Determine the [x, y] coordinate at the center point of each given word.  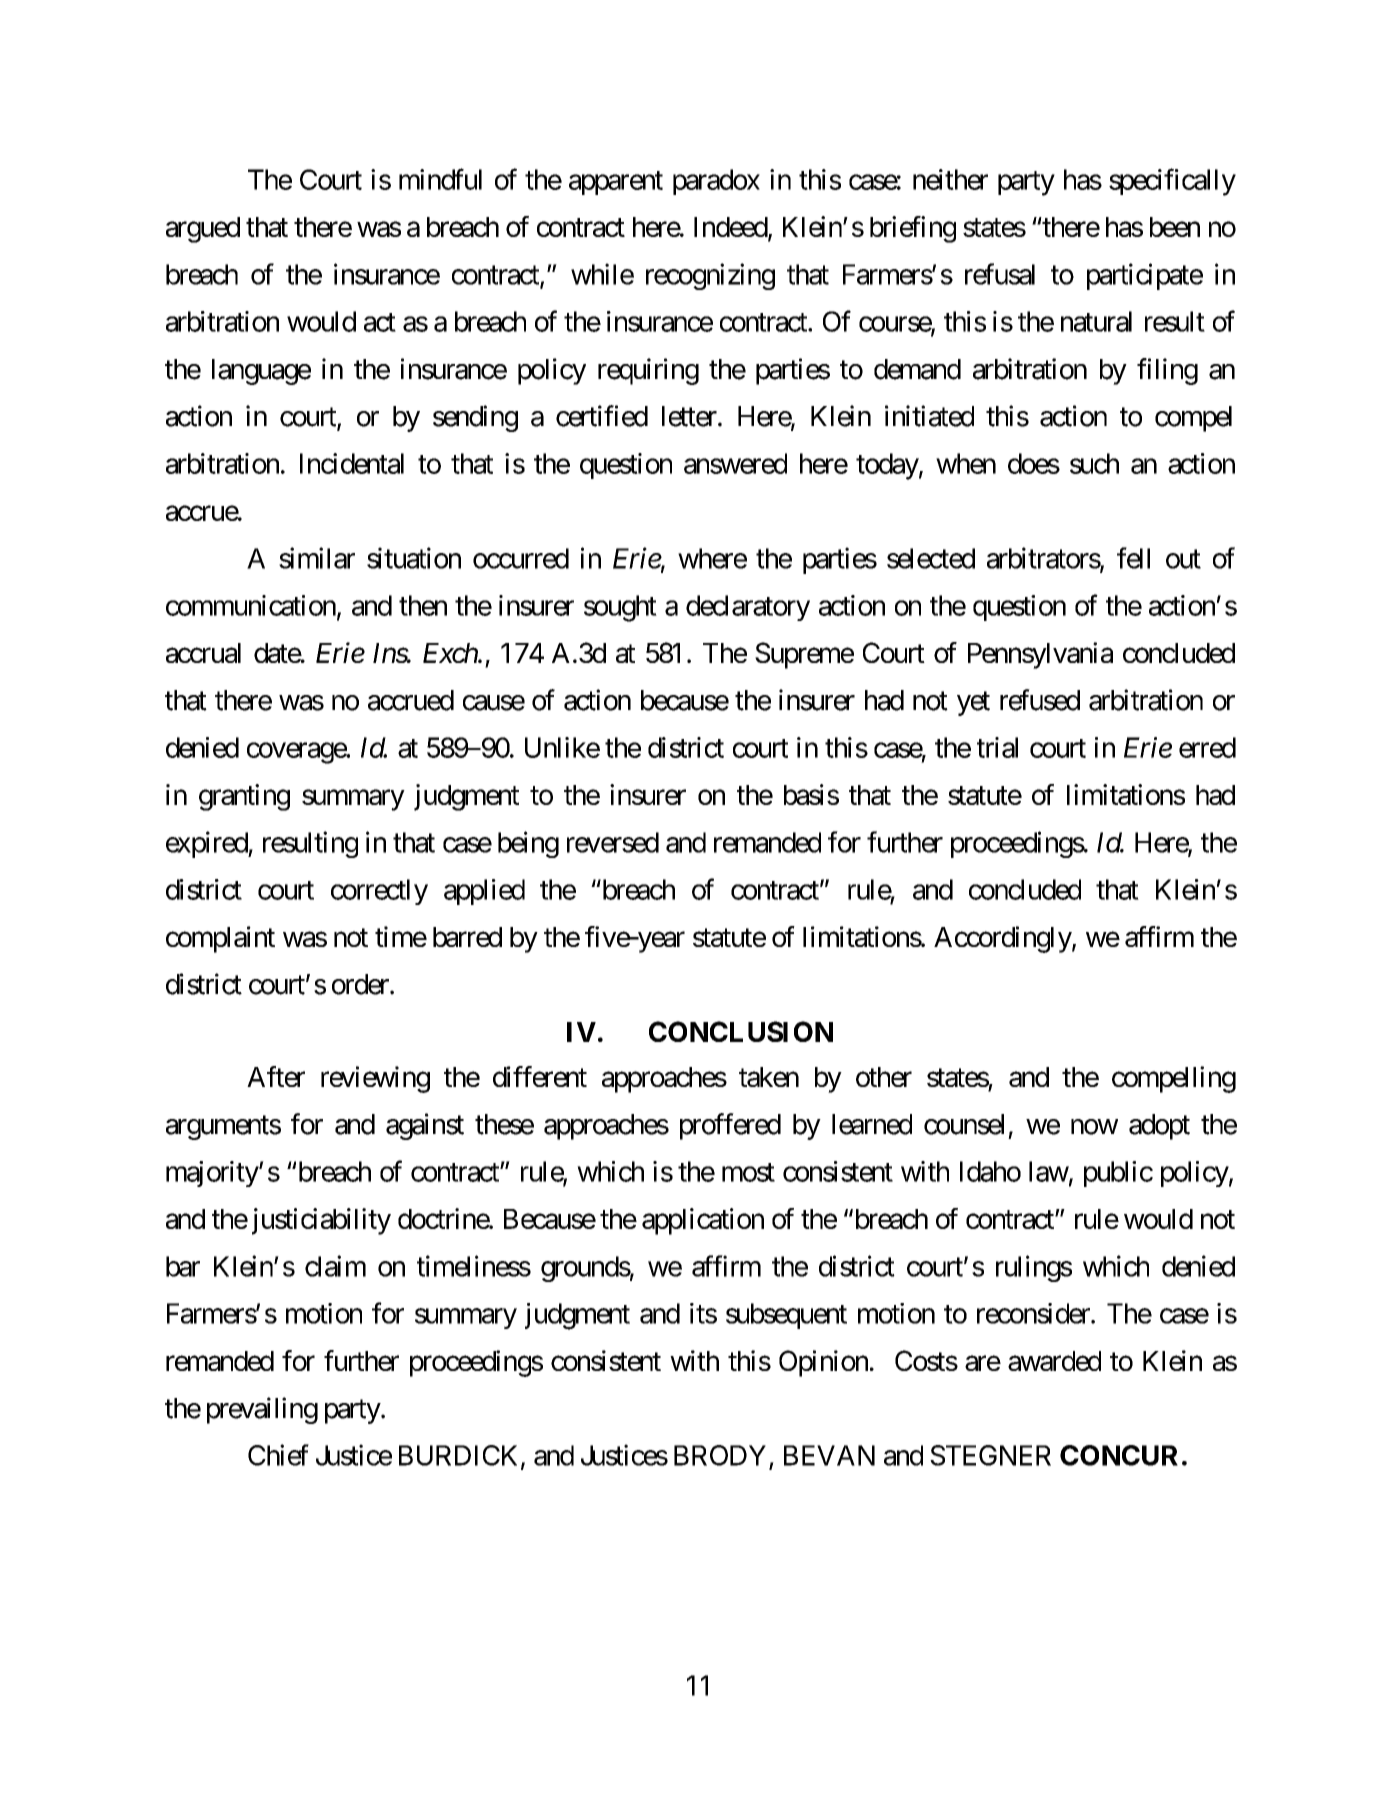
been [1175, 227]
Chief [278, 1455]
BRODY [720, 1455]
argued [203, 230]
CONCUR [1119, 1455]
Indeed [731, 228]
